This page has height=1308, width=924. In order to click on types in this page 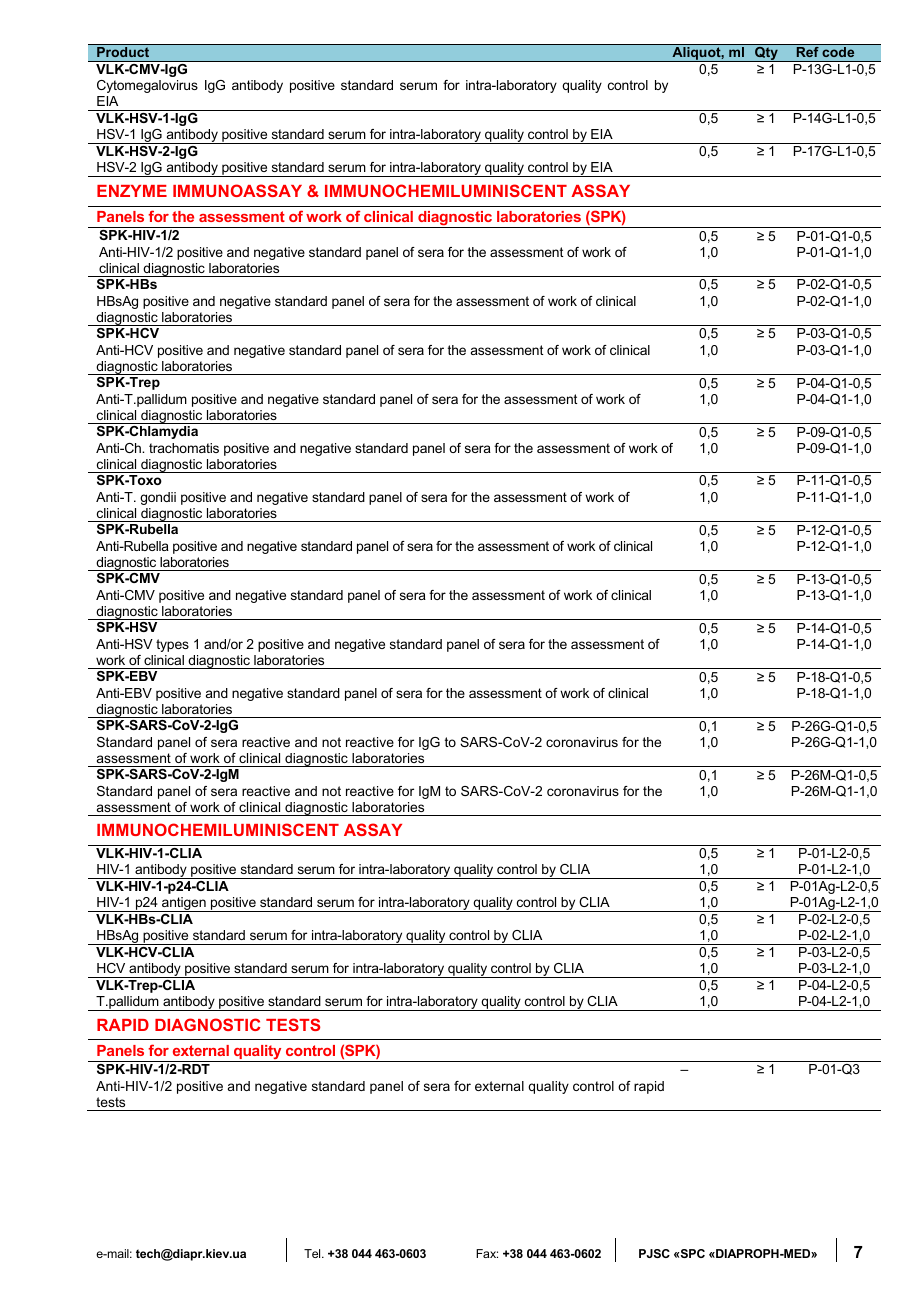, I will do `click(172, 645)`.
